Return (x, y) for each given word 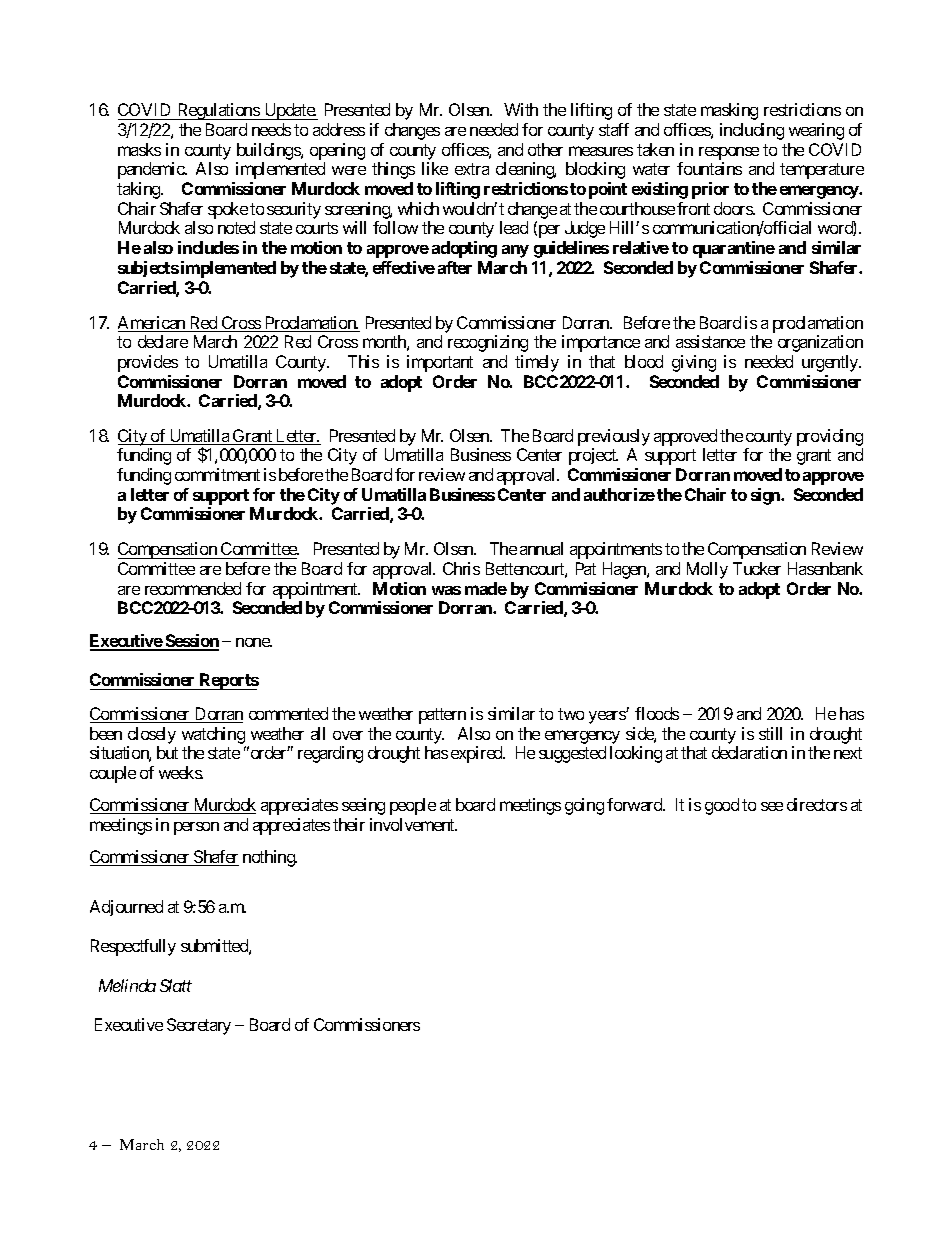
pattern (442, 716)
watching (213, 735)
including (752, 131)
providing (830, 437)
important (440, 363)
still (770, 733)
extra (472, 169)
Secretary (199, 1026)
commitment (217, 474)
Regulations (218, 111)
